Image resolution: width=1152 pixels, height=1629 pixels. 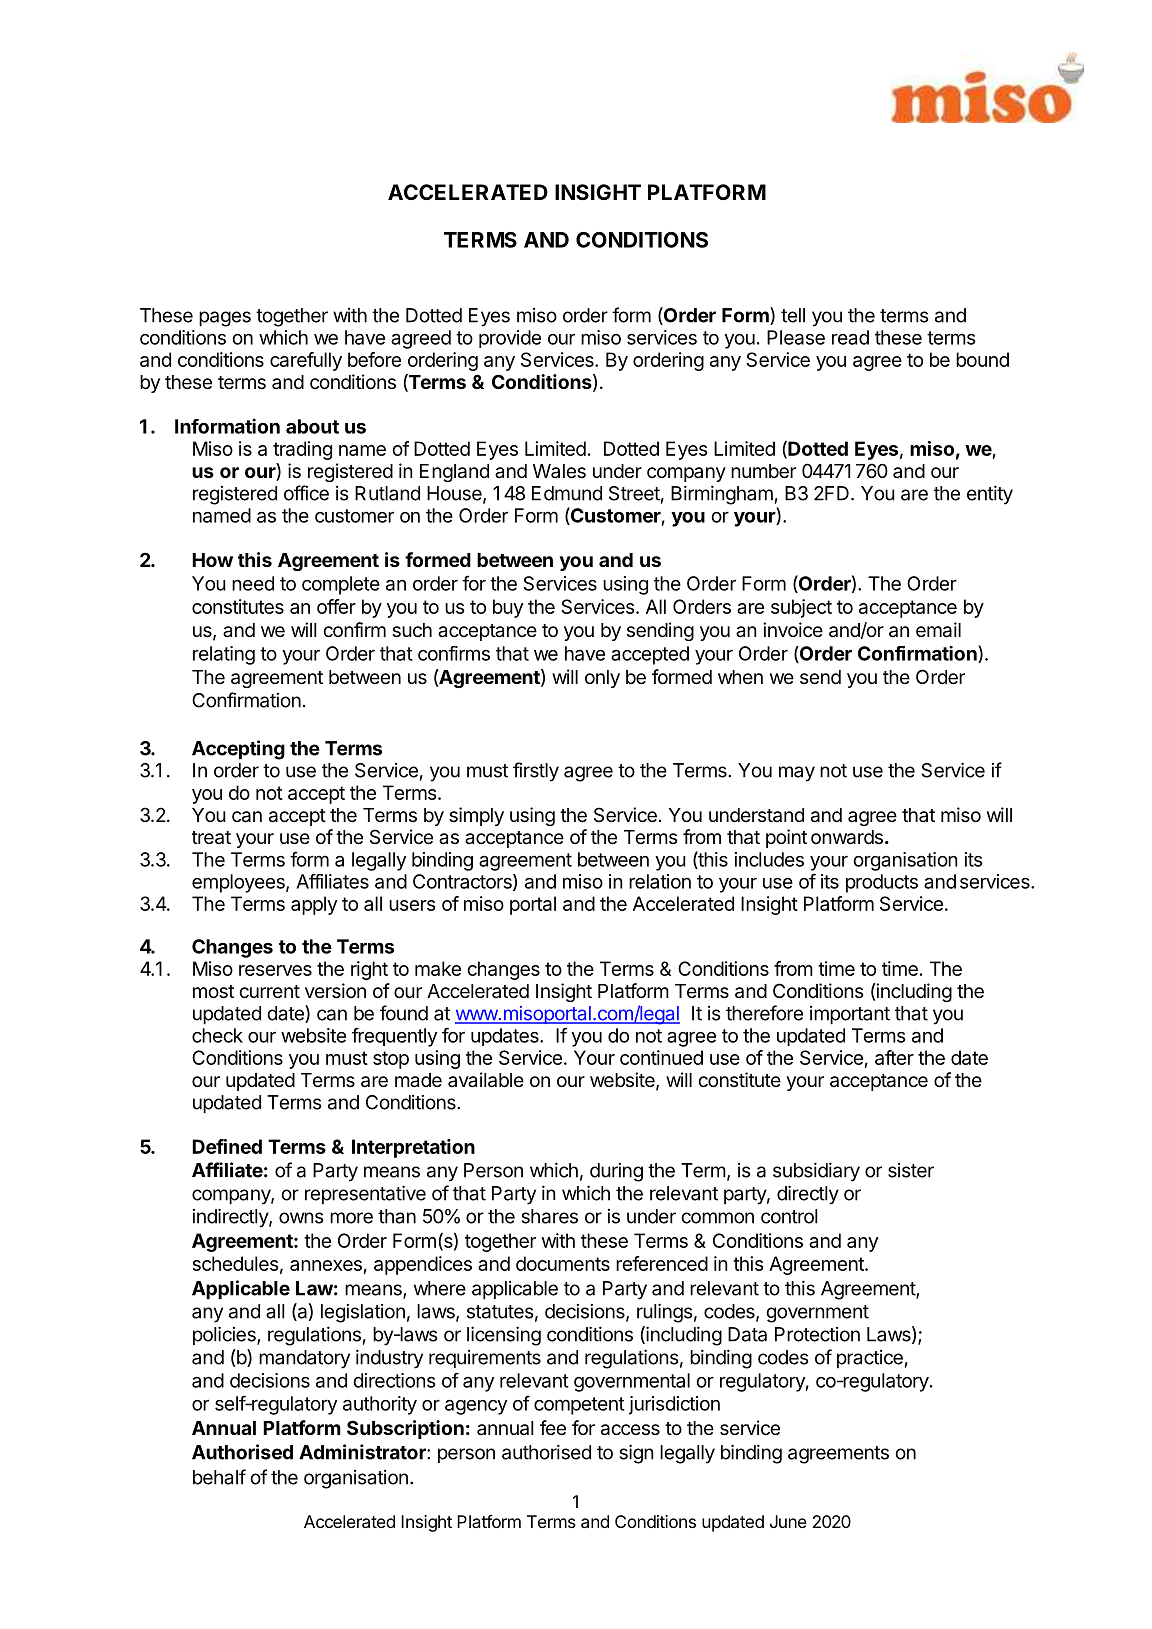 I want to click on provide, so click(x=510, y=339).
